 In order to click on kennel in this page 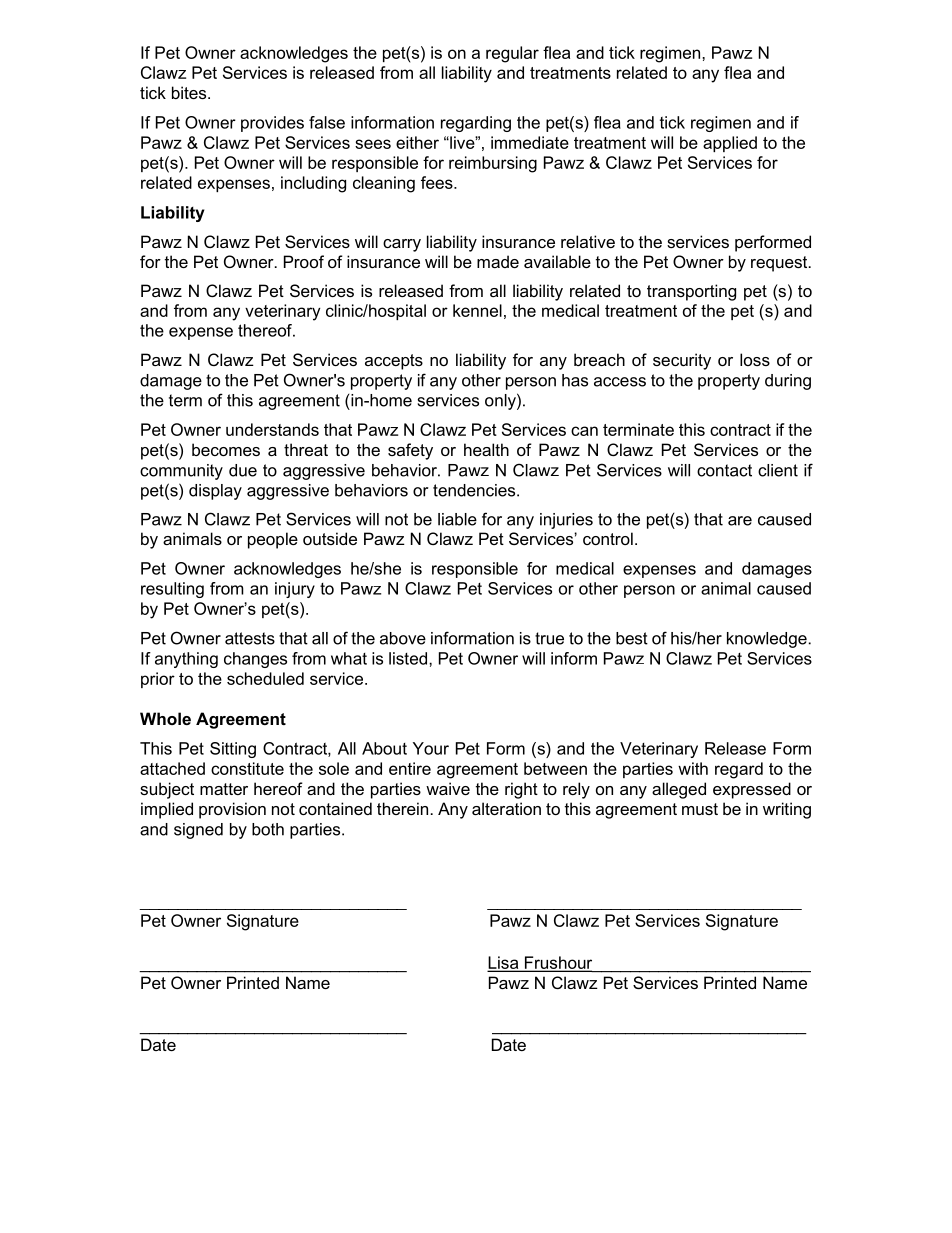, I will do `click(477, 310)`.
